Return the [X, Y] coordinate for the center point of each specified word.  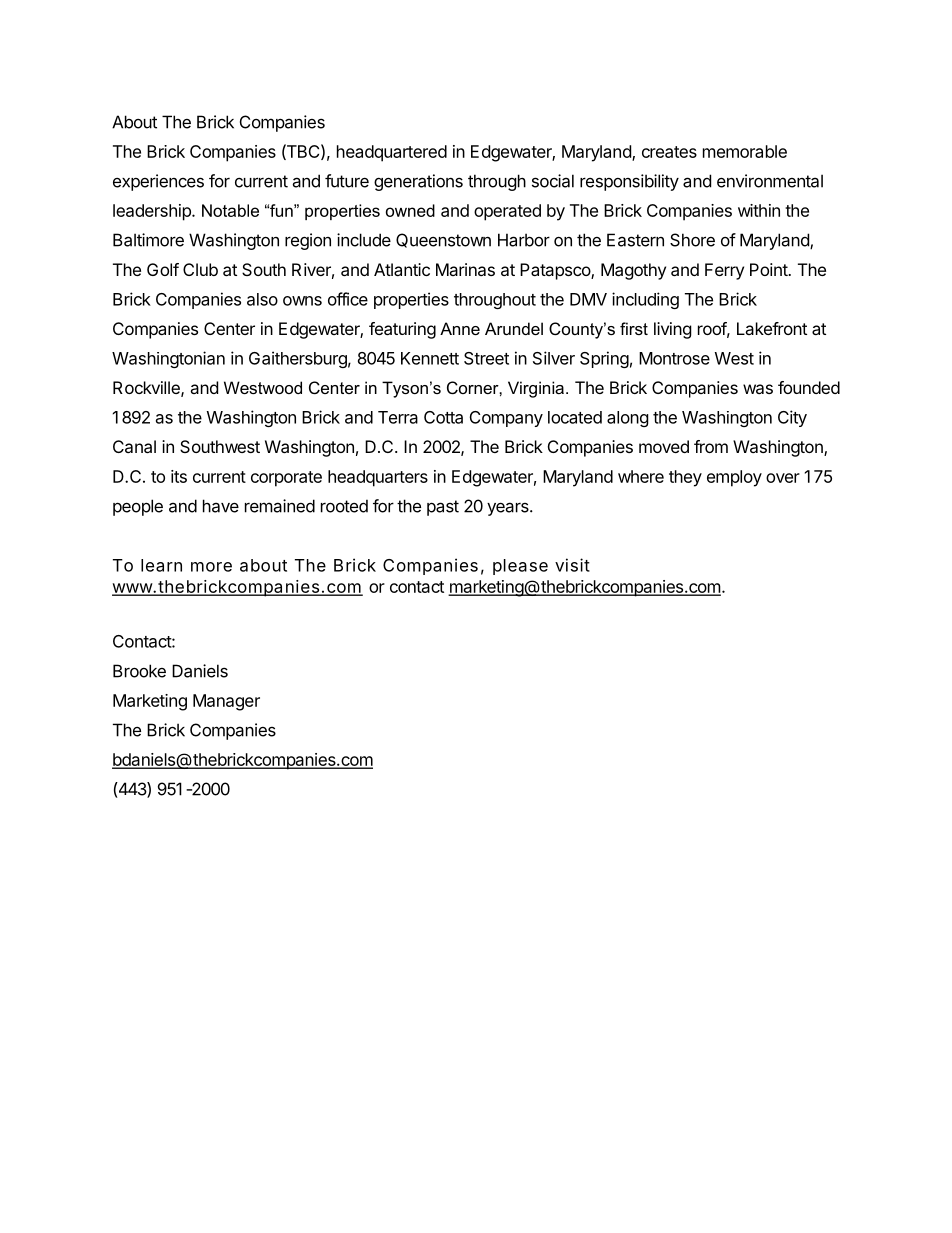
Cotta [443, 417]
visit [572, 565]
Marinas [465, 269]
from [711, 446]
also [262, 299]
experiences [158, 182]
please [520, 567]
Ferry [724, 271]
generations [418, 182]
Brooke [139, 671]
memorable [745, 151]
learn [161, 565]
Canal [134, 446]
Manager [226, 702]
